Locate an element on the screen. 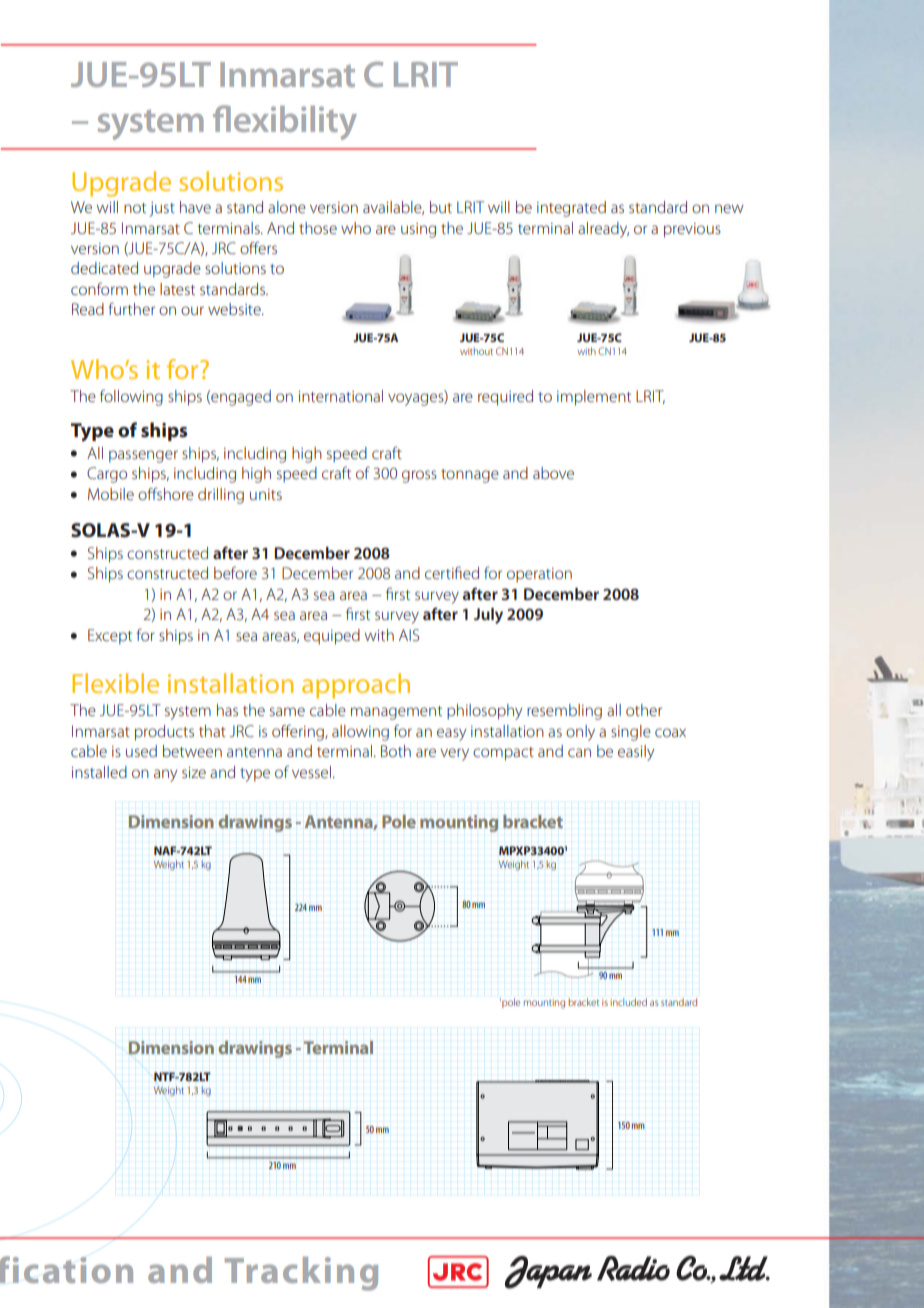 The image size is (924, 1308). included is located at coordinates (628, 1002).
